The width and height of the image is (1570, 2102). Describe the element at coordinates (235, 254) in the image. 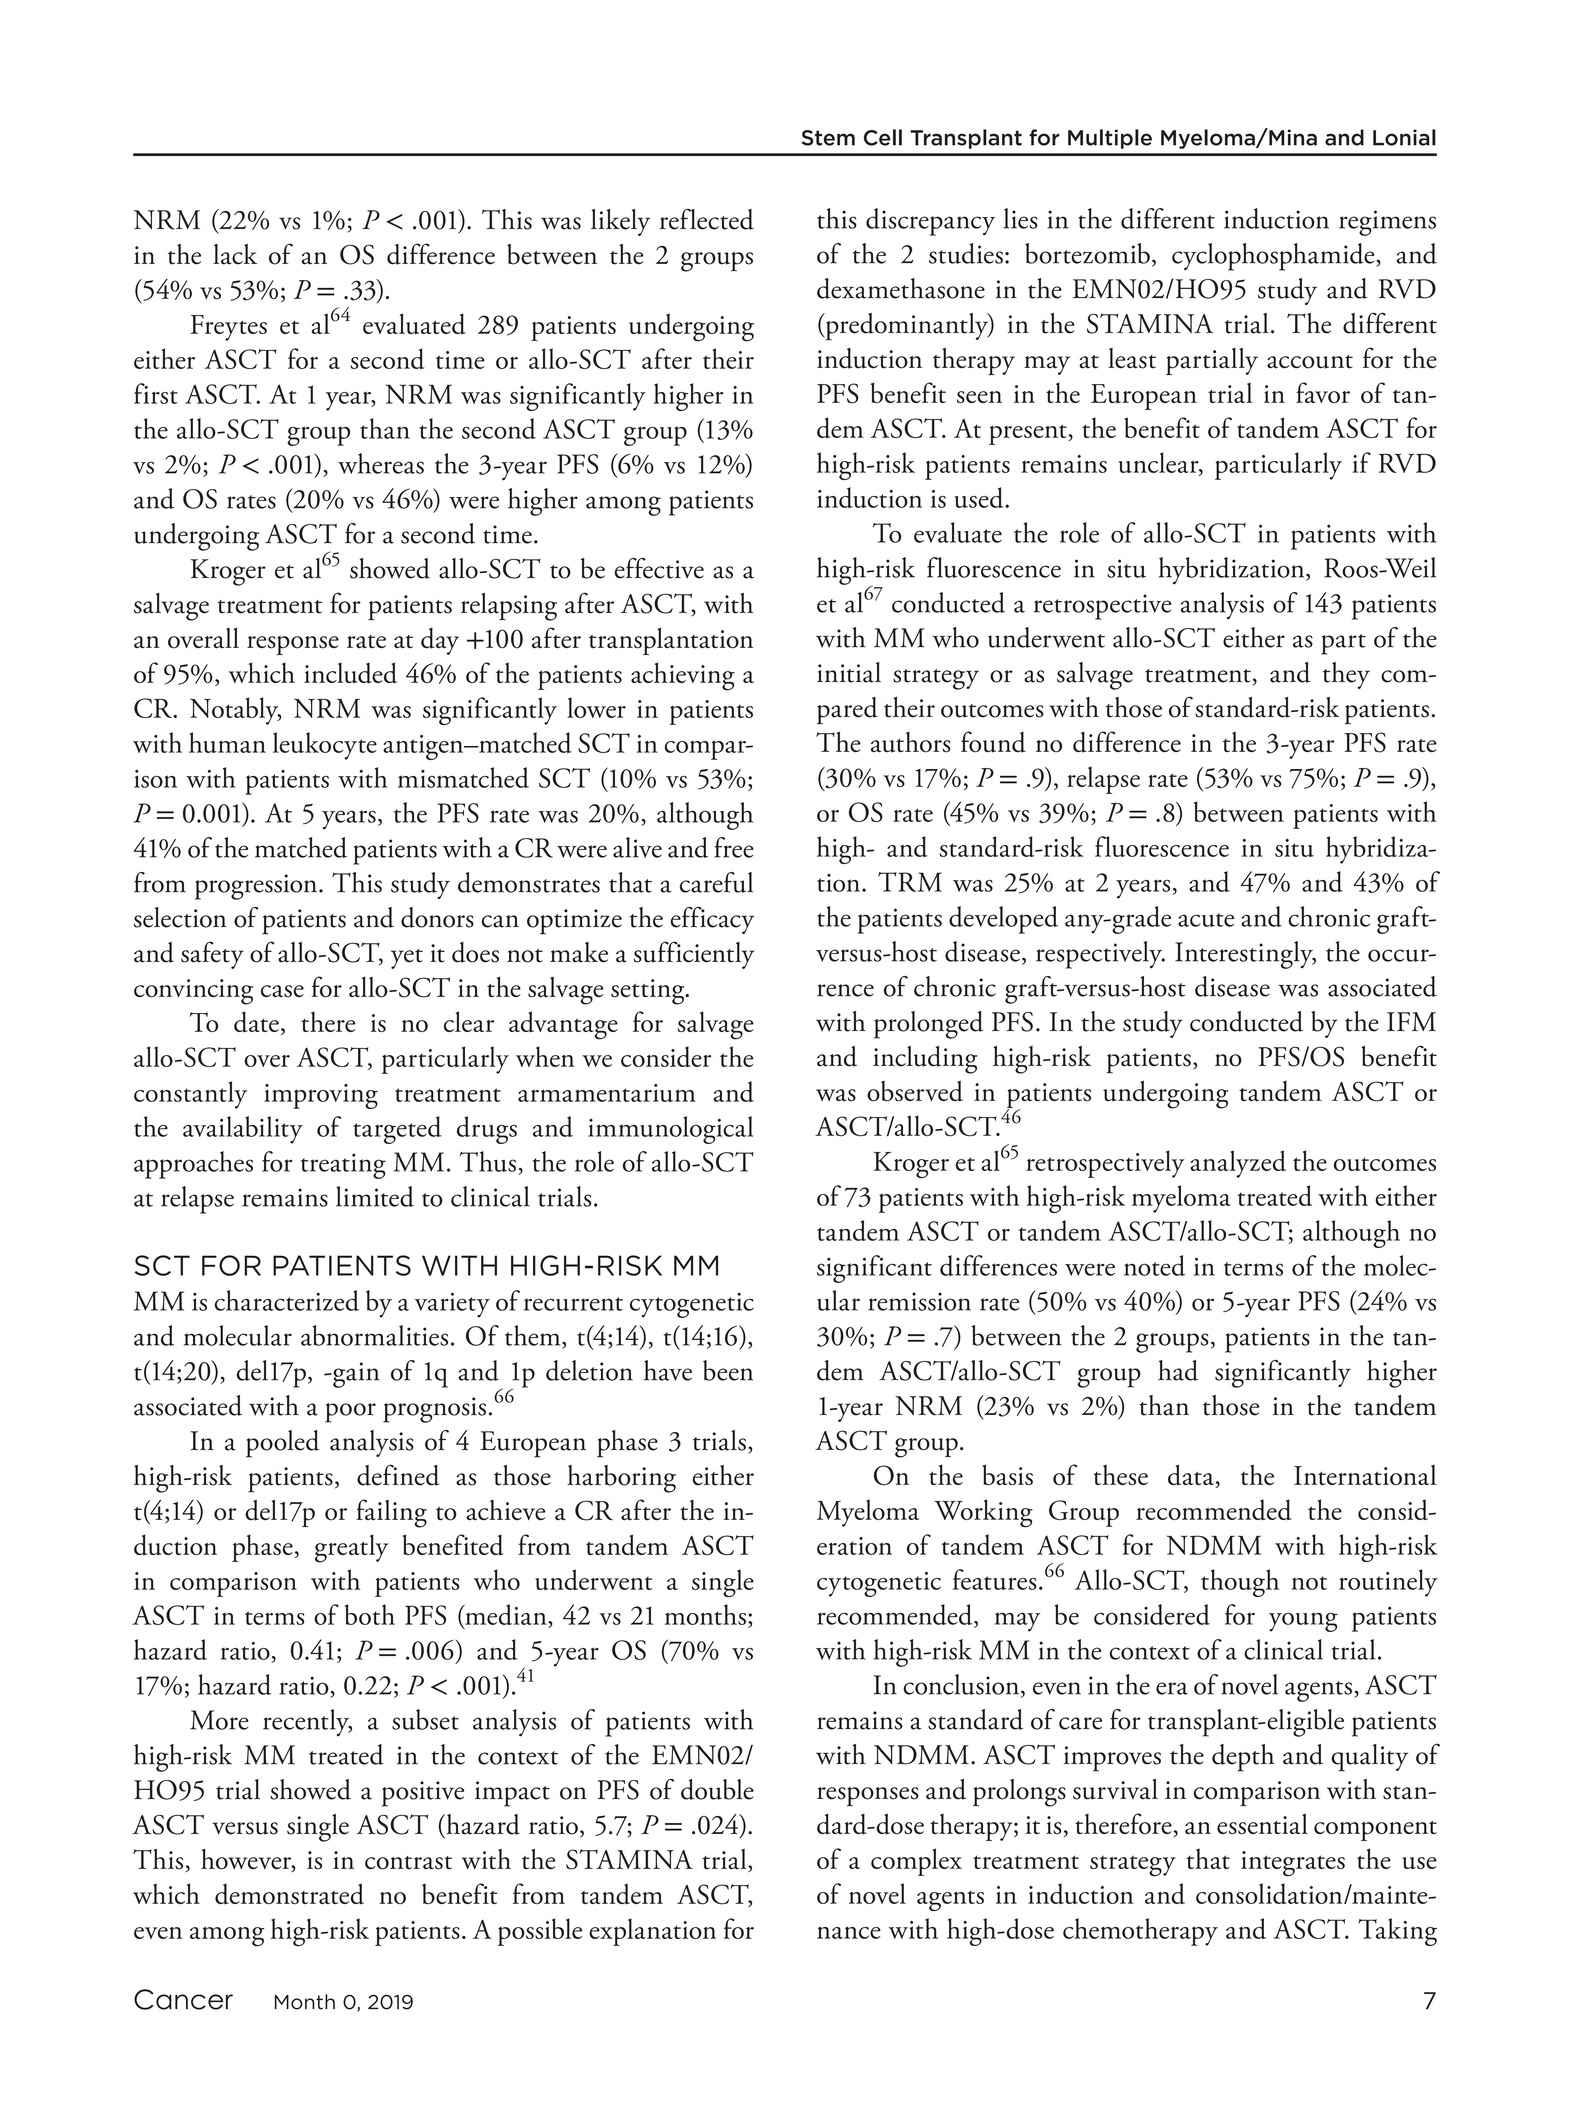

I see `lack` at that location.
